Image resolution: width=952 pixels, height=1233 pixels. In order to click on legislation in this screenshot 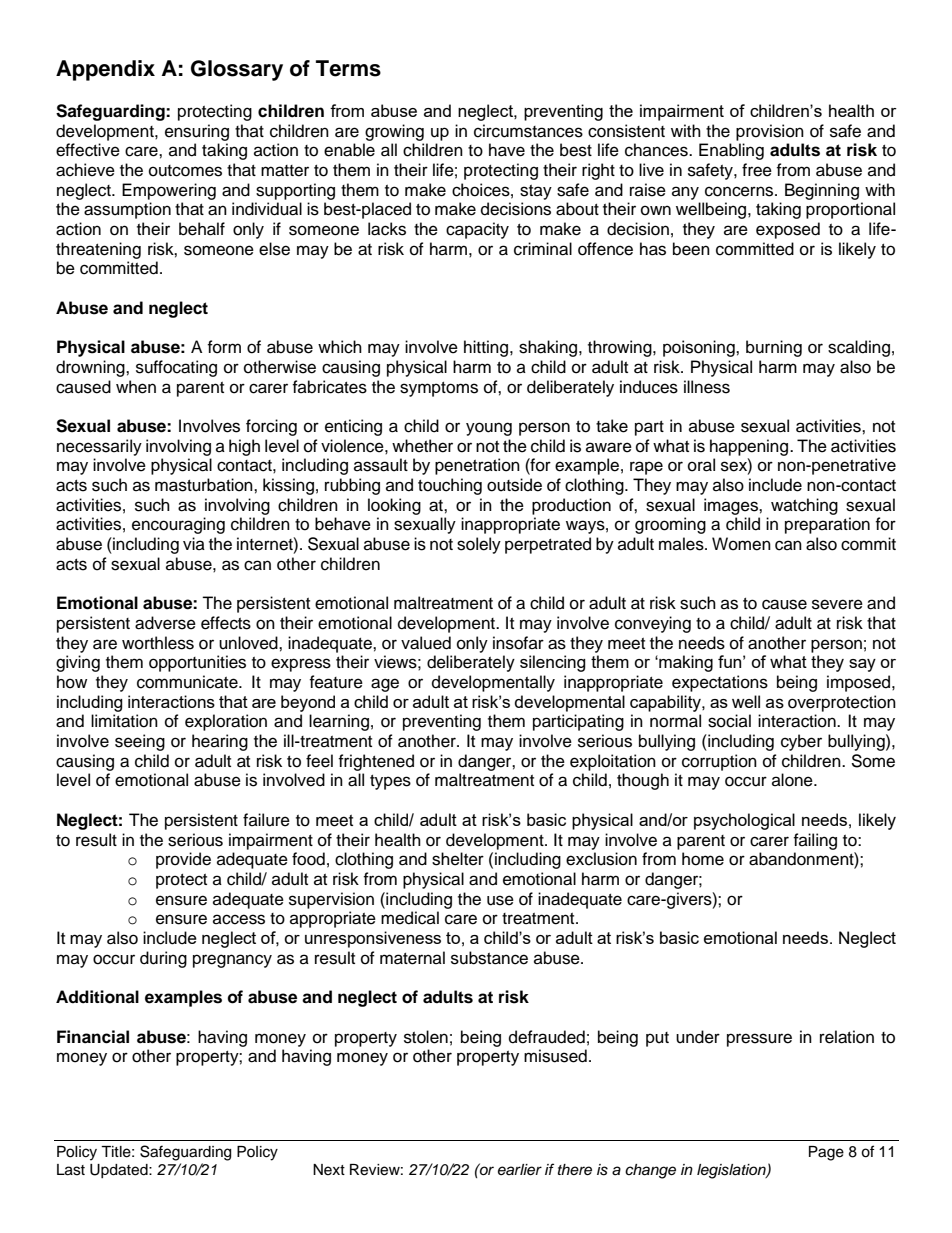, I will do `click(732, 1171)`.
